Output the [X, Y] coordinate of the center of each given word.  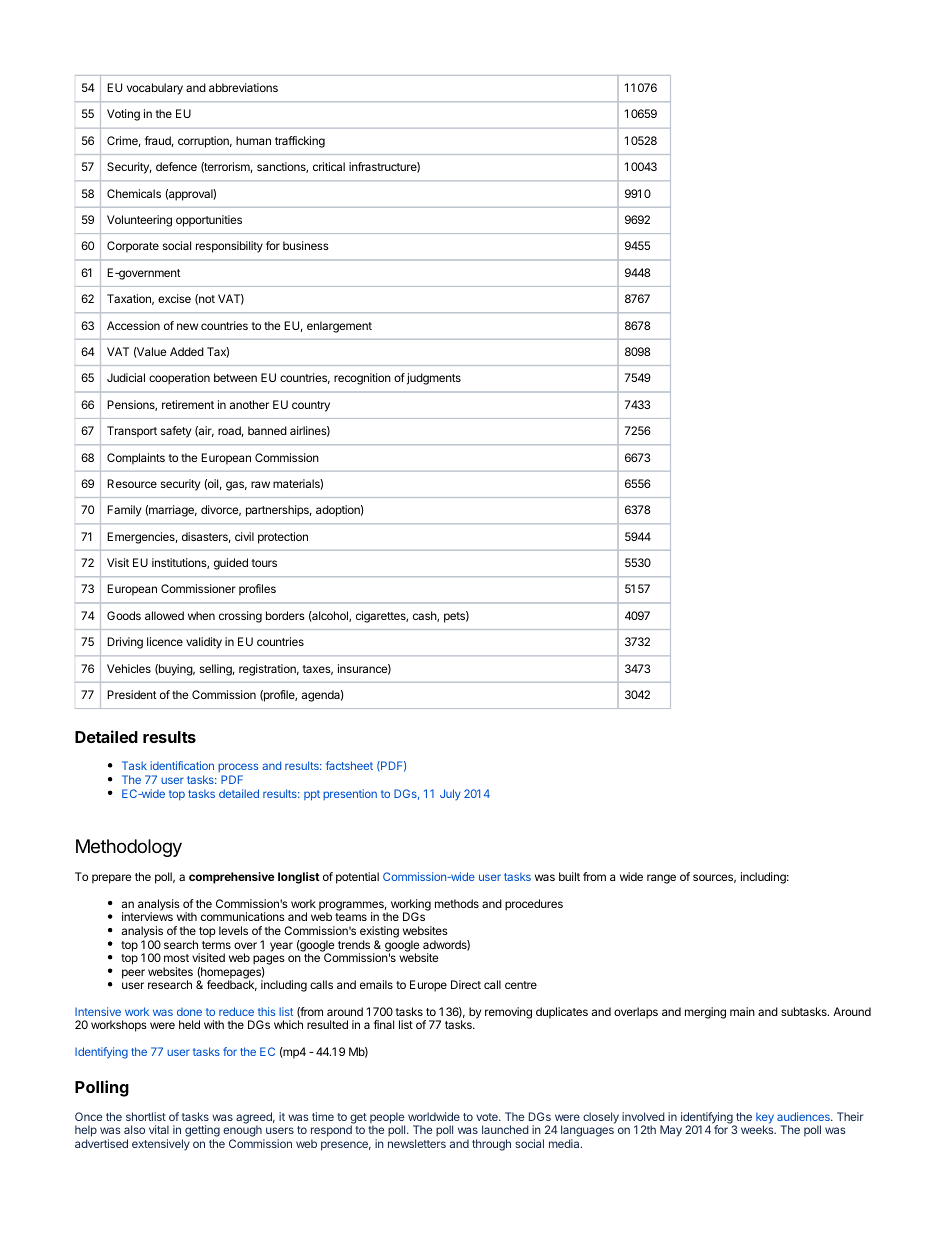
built [569, 876]
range [661, 879]
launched [505, 1129]
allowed [164, 615]
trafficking [300, 142]
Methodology [129, 848]
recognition [362, 379]
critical [329, 166]
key [765, 1119]
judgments [434, 379]
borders [285, 615]
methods [457, 903]
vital [159, 1129]
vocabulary [155, 89]
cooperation [179, 379]
